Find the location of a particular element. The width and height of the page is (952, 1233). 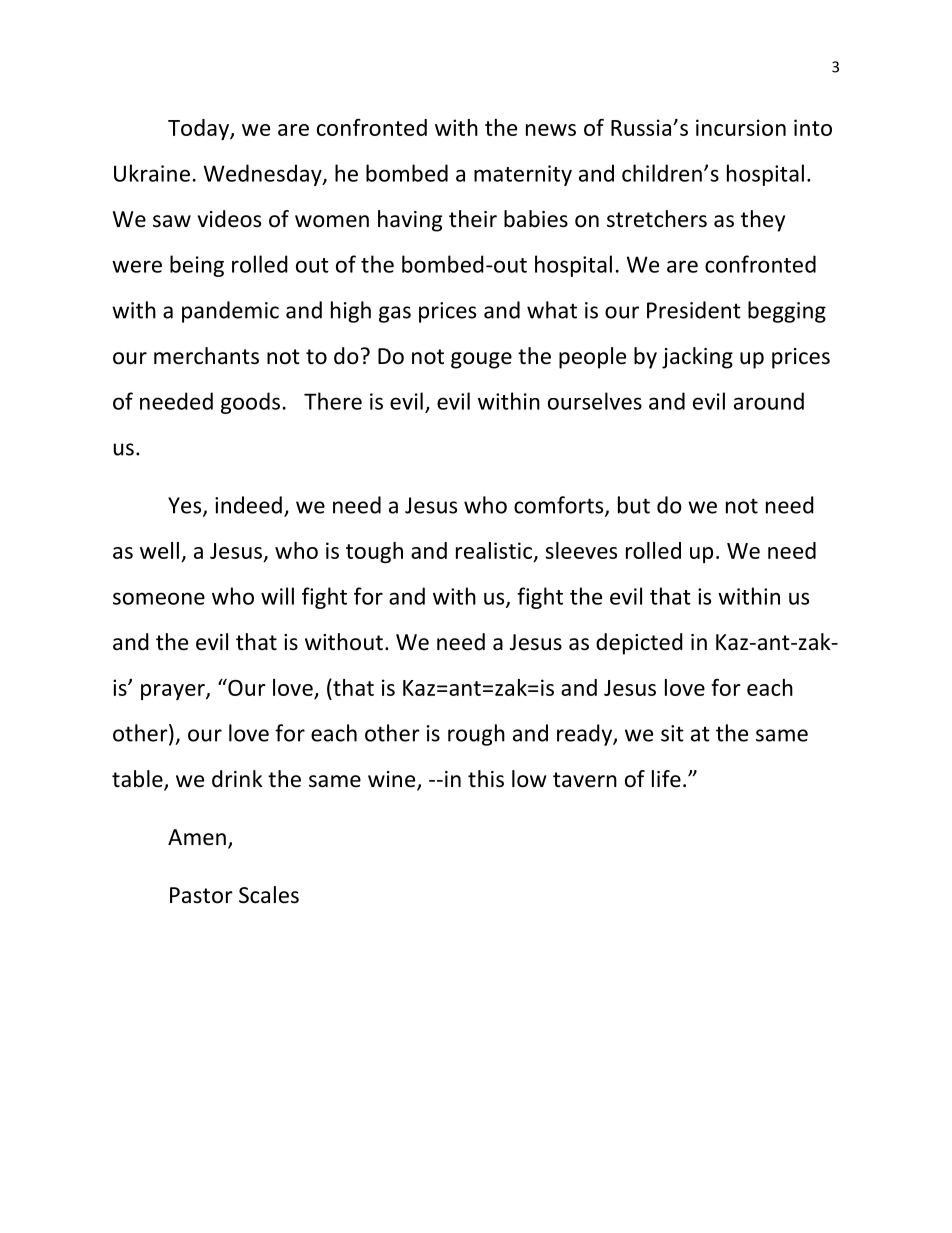

Pastor is located at coordinates (201, 895).
